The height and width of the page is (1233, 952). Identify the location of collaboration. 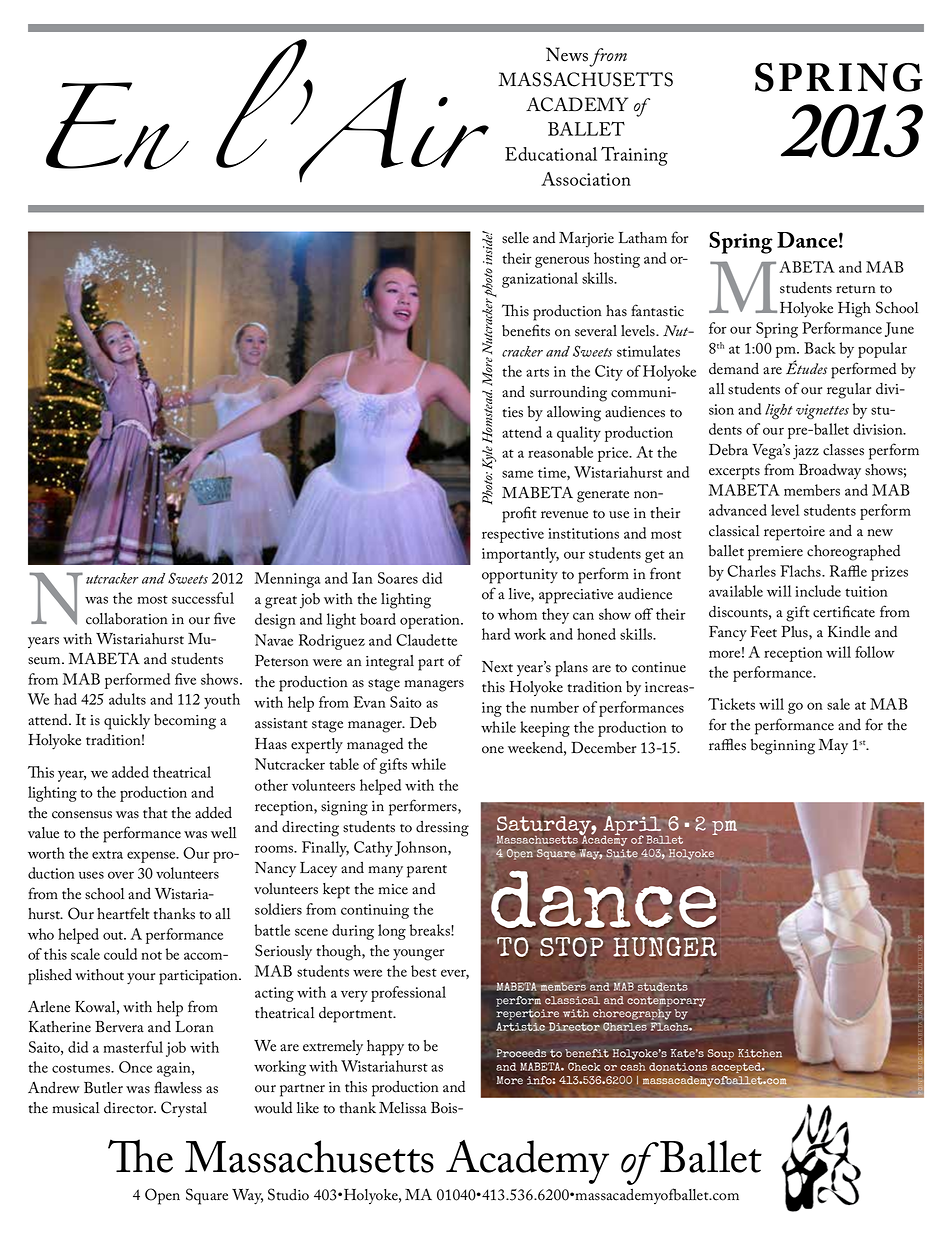
(127, 619).
